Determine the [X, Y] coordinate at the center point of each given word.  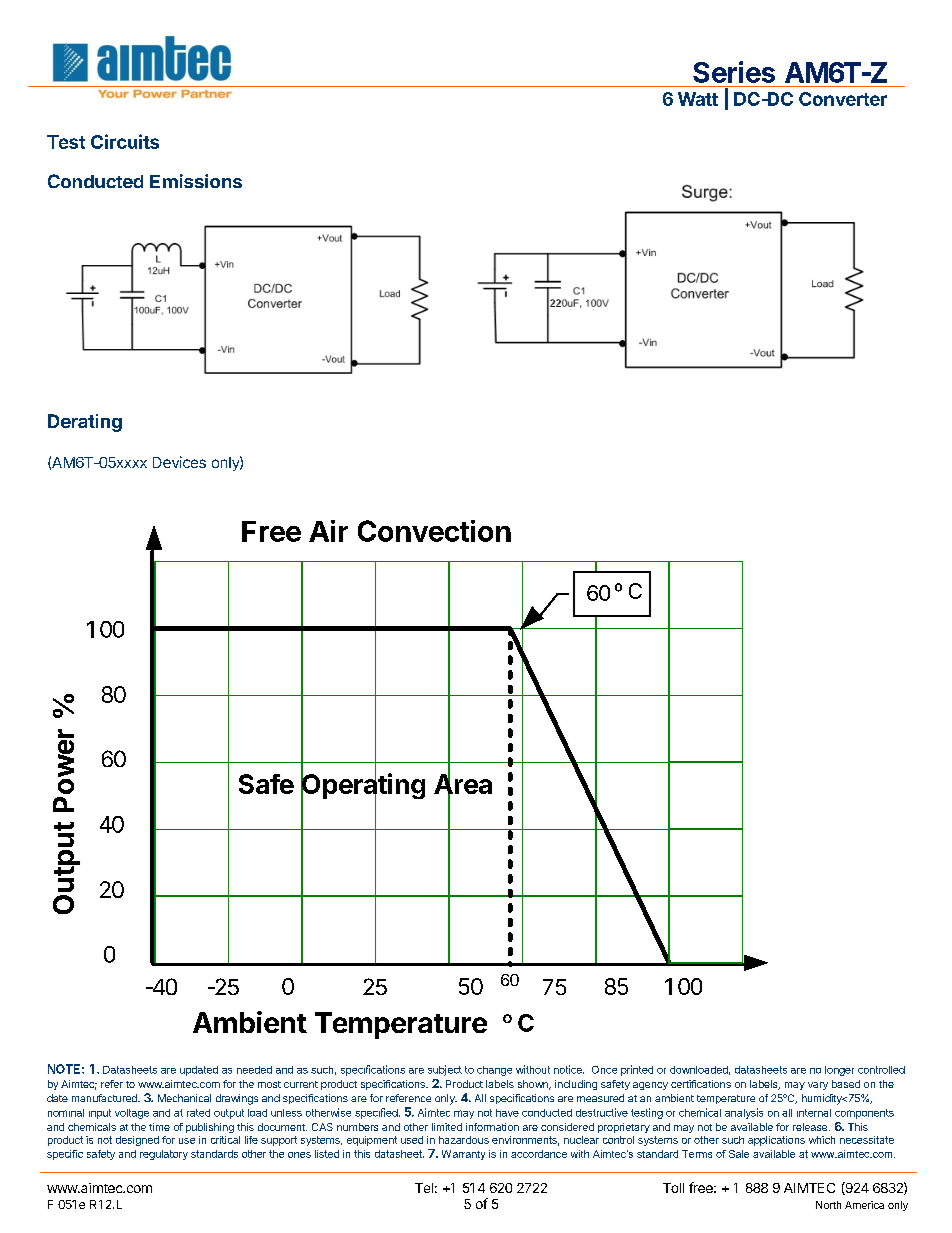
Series [734, 72]
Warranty [463, 1155]
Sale [739, 1154]
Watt [698, 99]
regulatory [164, 1155]
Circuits [125, 141]
